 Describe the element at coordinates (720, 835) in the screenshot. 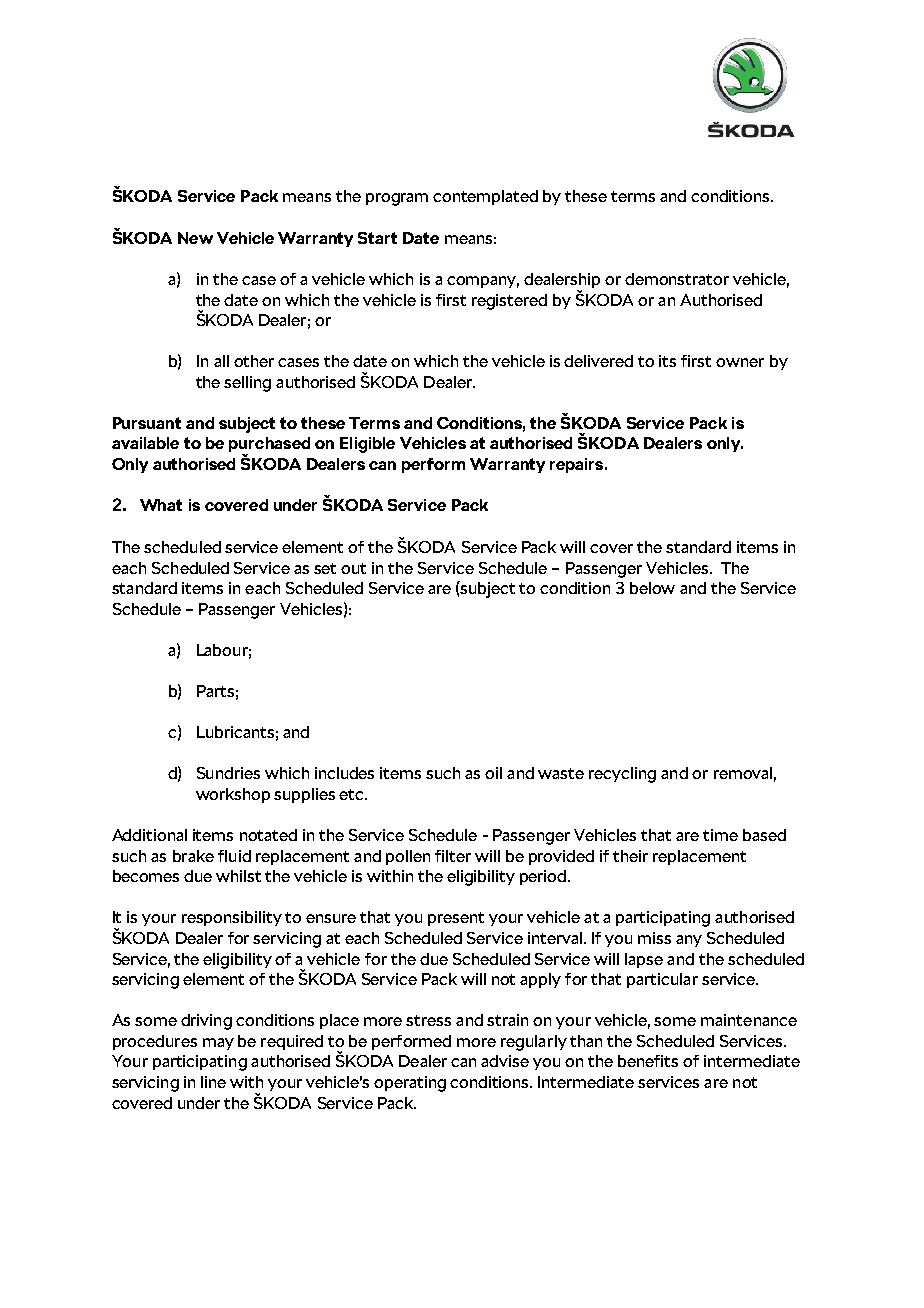

I see `time` at that location.
